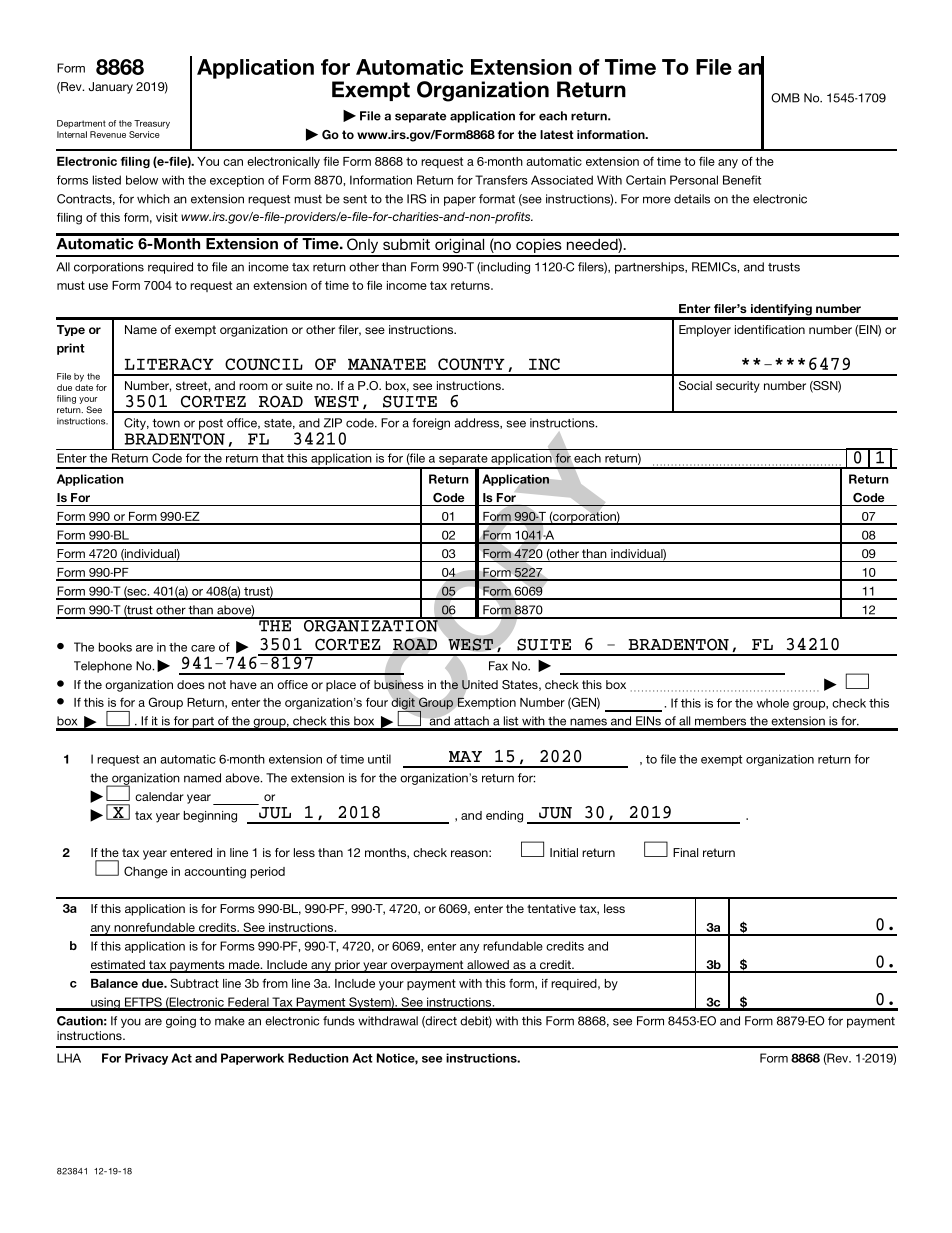  What do you see at coordinates (146, 872) in the page?
I see `Change` at bounding box center [146, 872].
